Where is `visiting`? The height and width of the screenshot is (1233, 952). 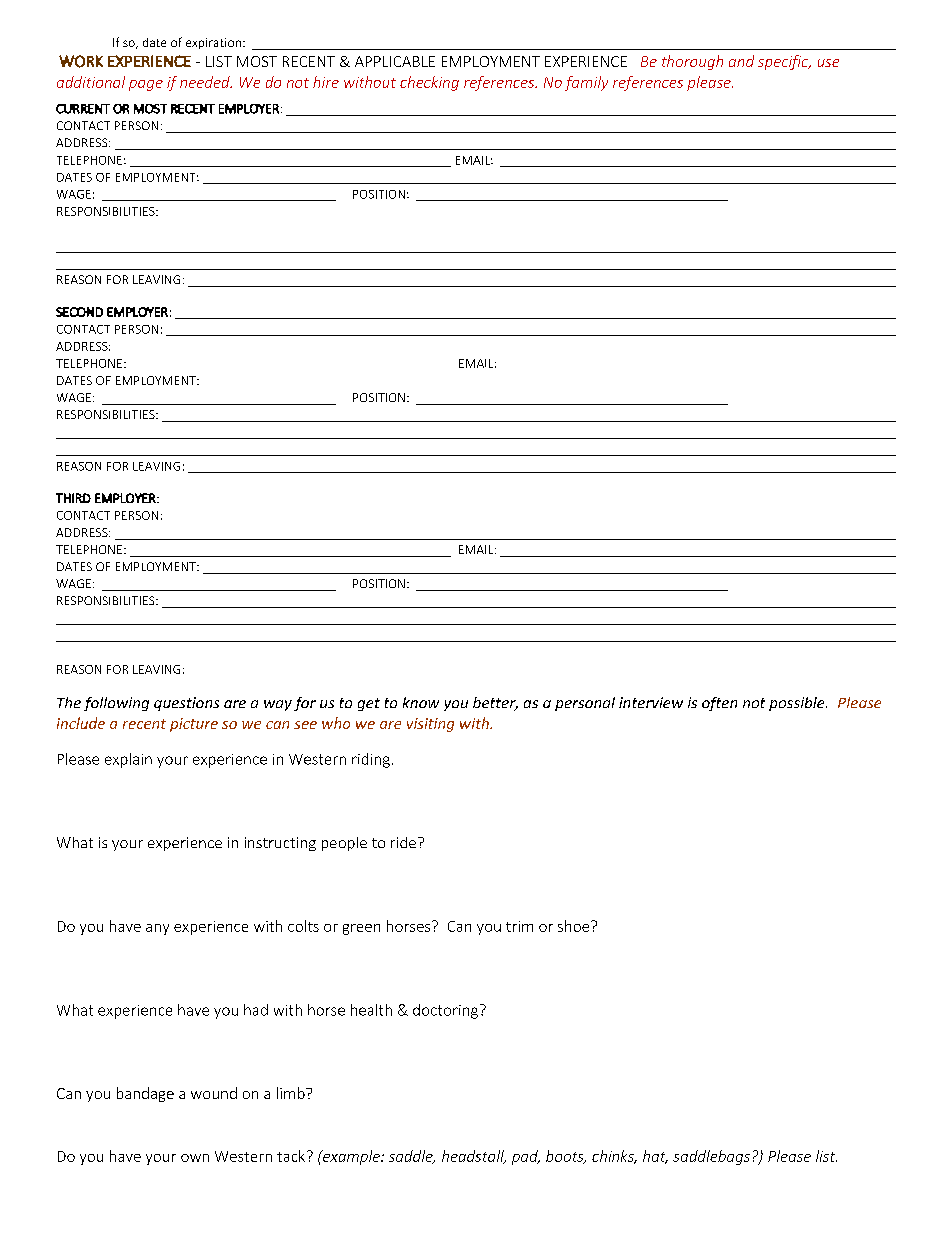
visiting is located at coordinates (430, 725).
